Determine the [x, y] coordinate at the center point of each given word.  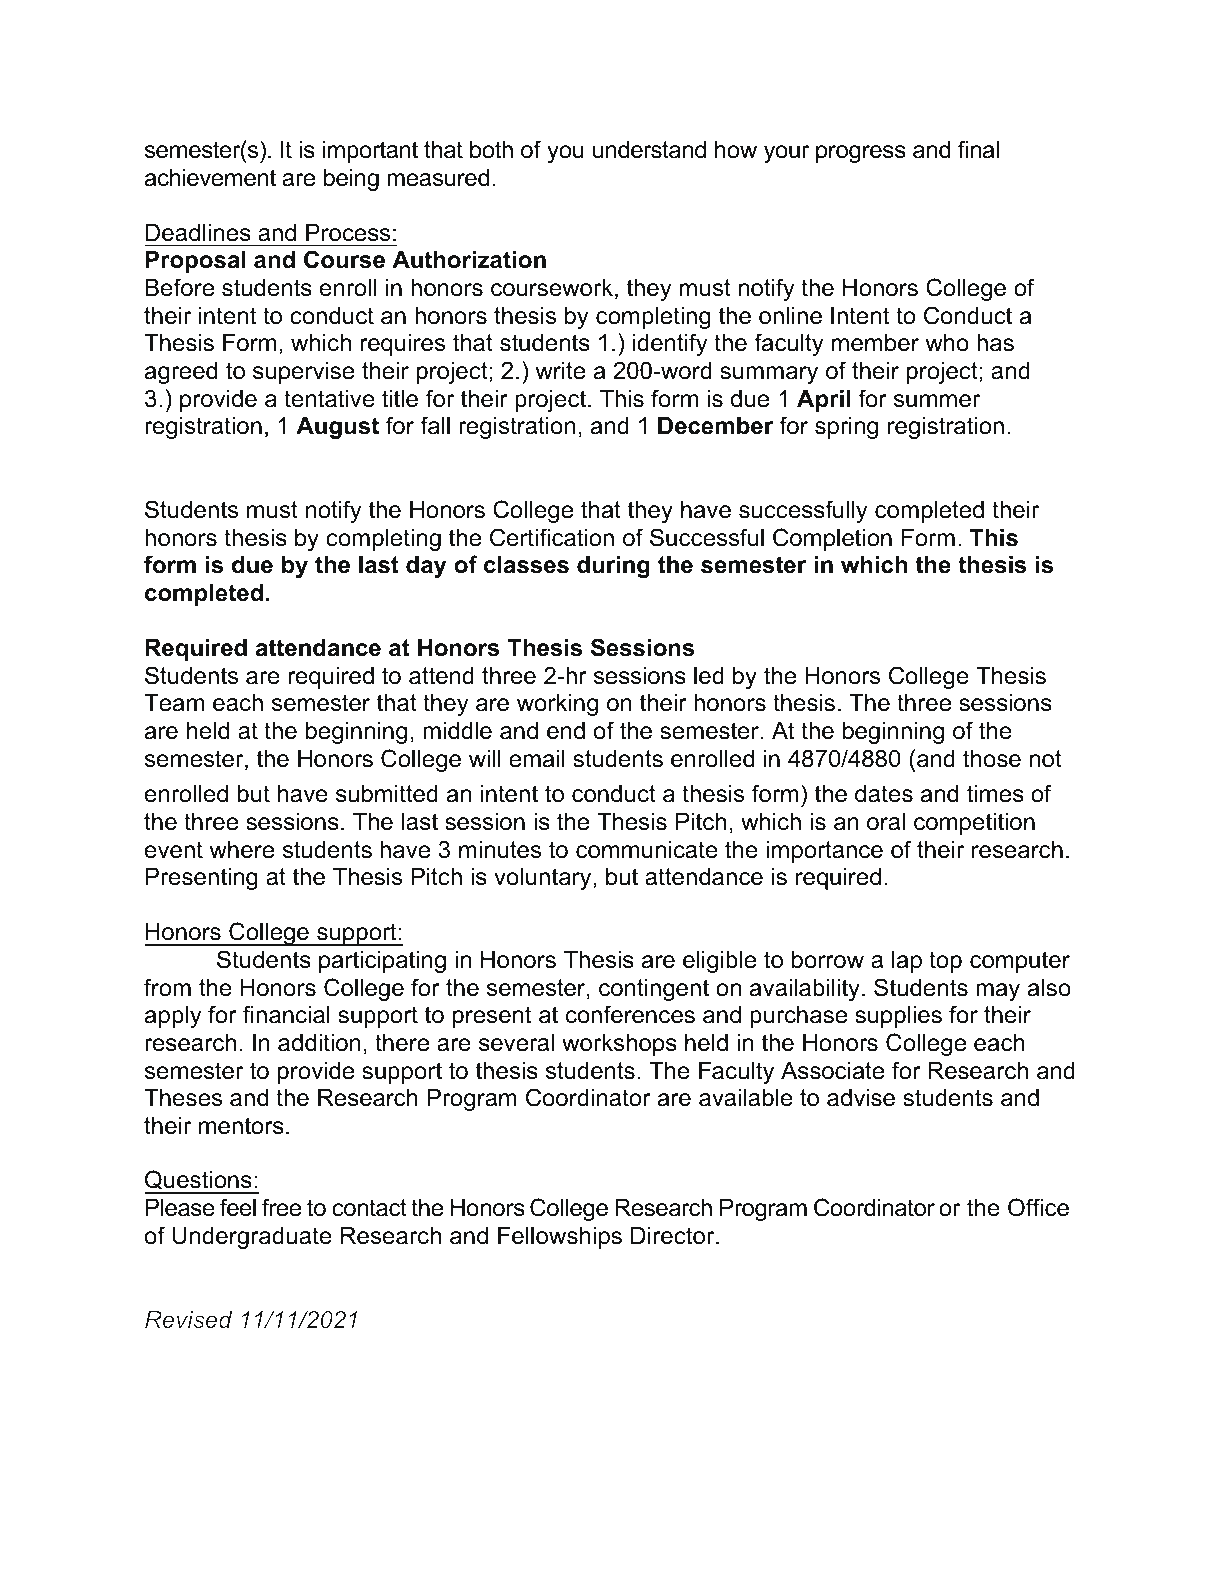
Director [674, 1235]
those [992, 758]
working [557, 704]
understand [649, 149]
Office [1038, 1207]
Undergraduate [252, 1237]
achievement [210, 177]
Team [174, 702]
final [978, 149]
